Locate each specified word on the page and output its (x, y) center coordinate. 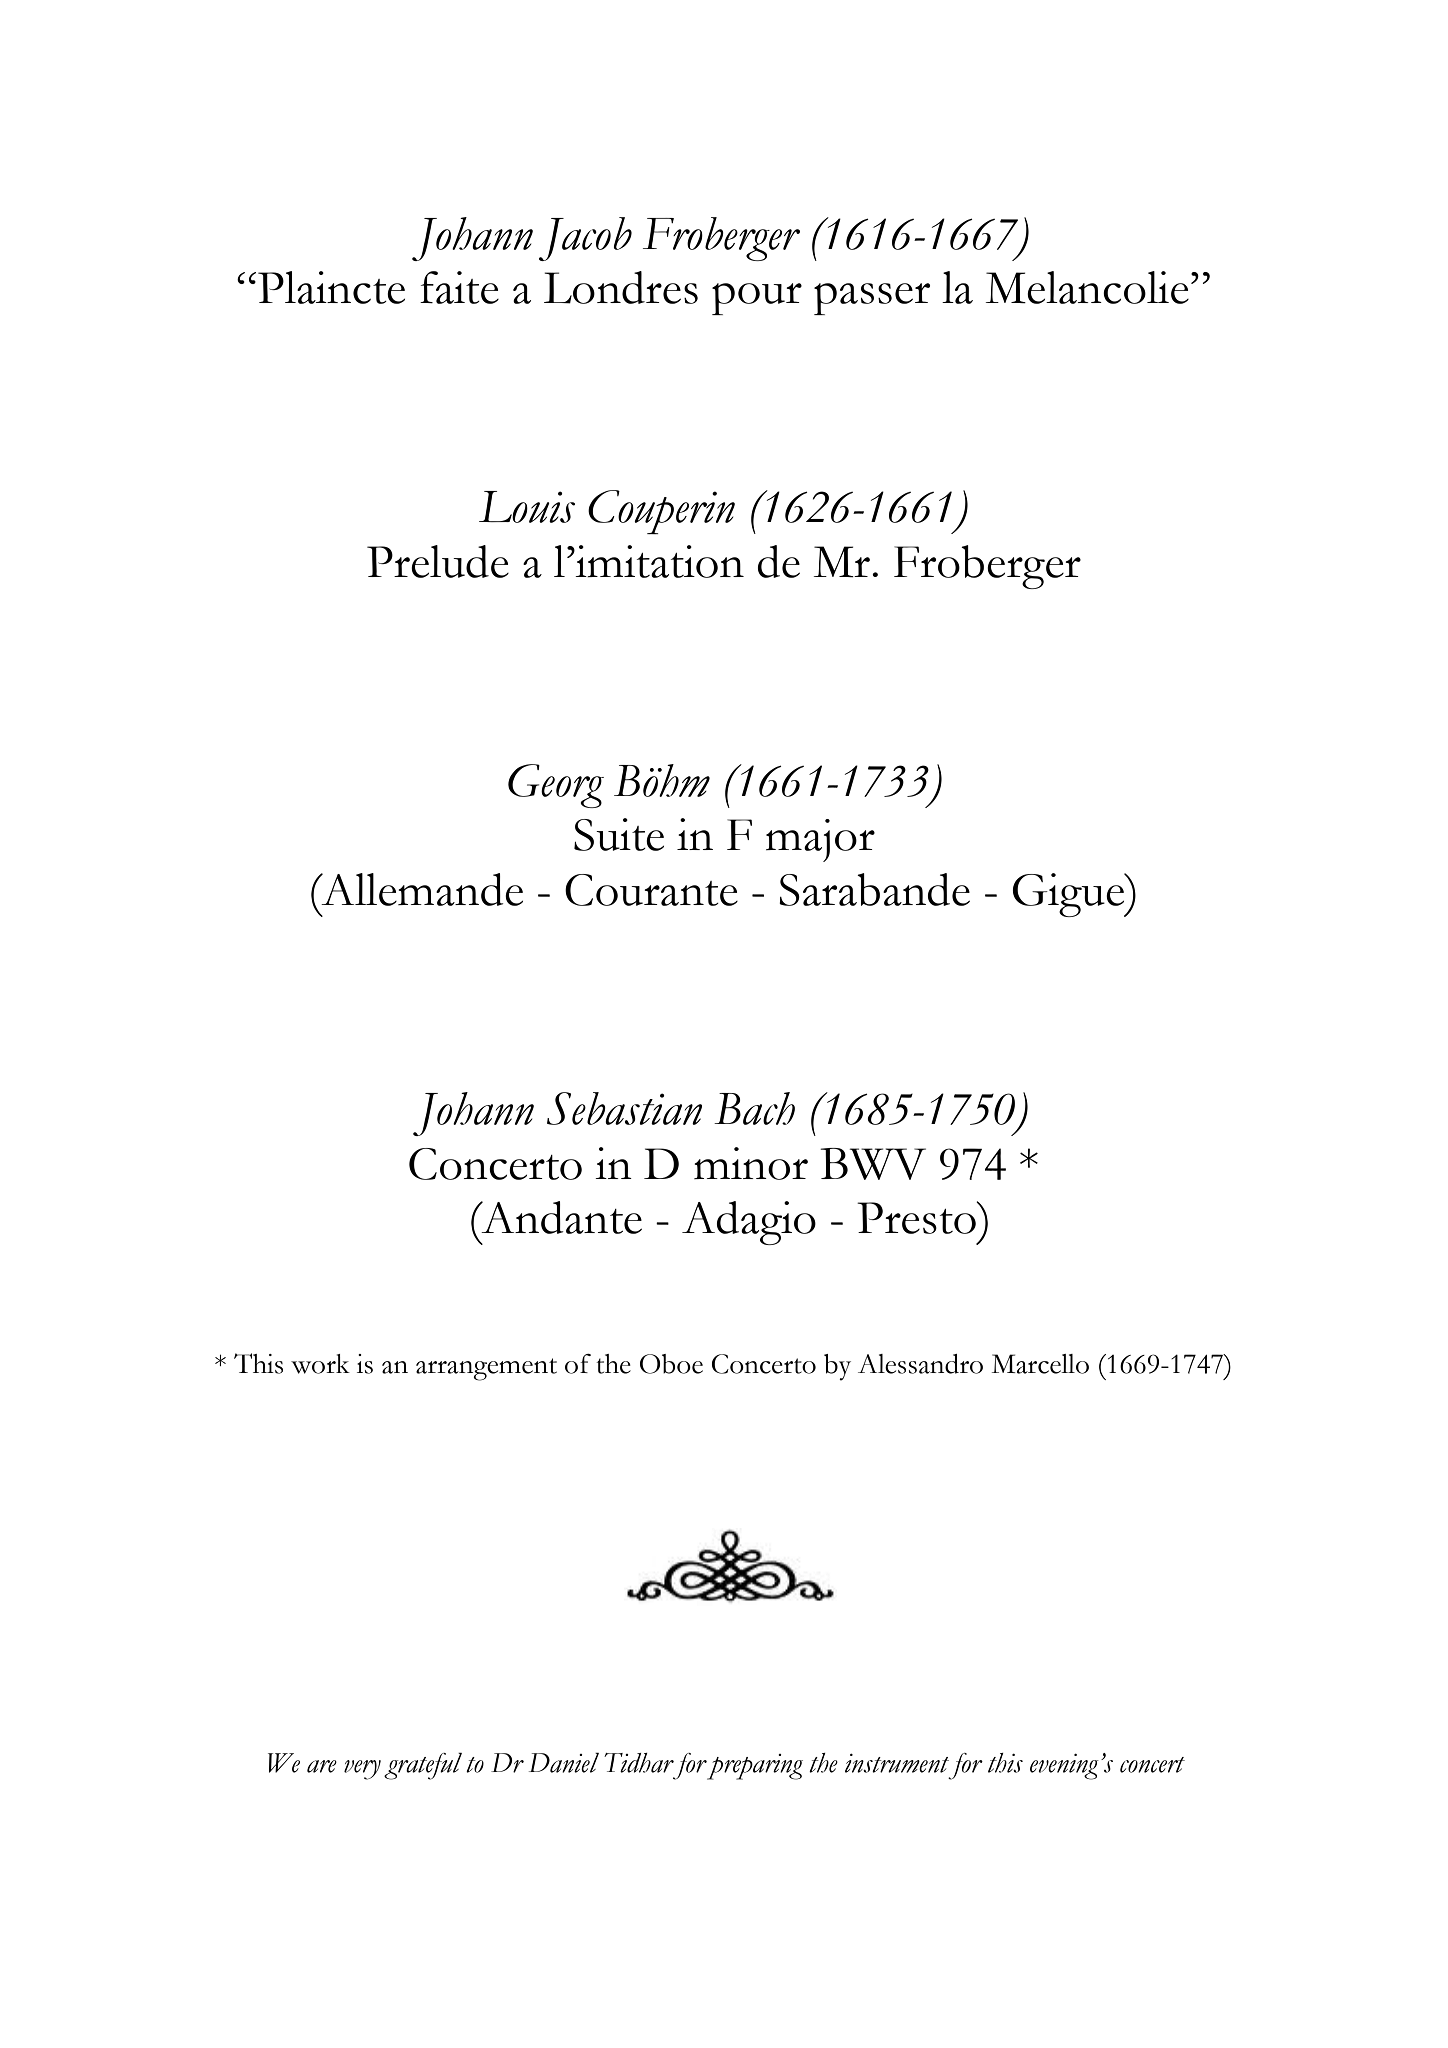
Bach (754, 1108)
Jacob (585, 239)
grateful (423, 1766)
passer (872, 299)
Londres (621, 287)
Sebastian (624, 1108)
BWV (873, 1164)
